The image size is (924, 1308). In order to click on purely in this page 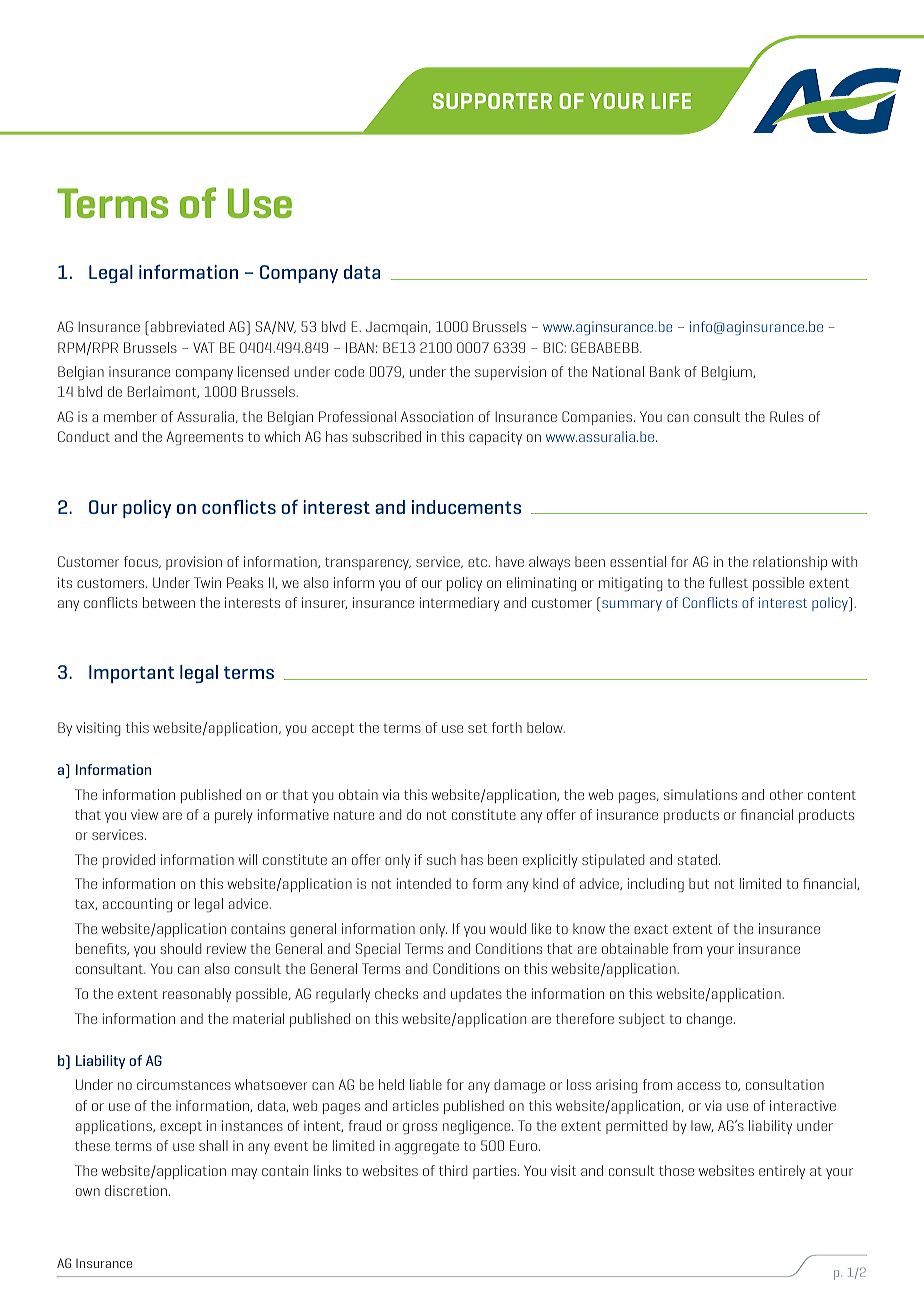, I will do `click(233, 816)`.
